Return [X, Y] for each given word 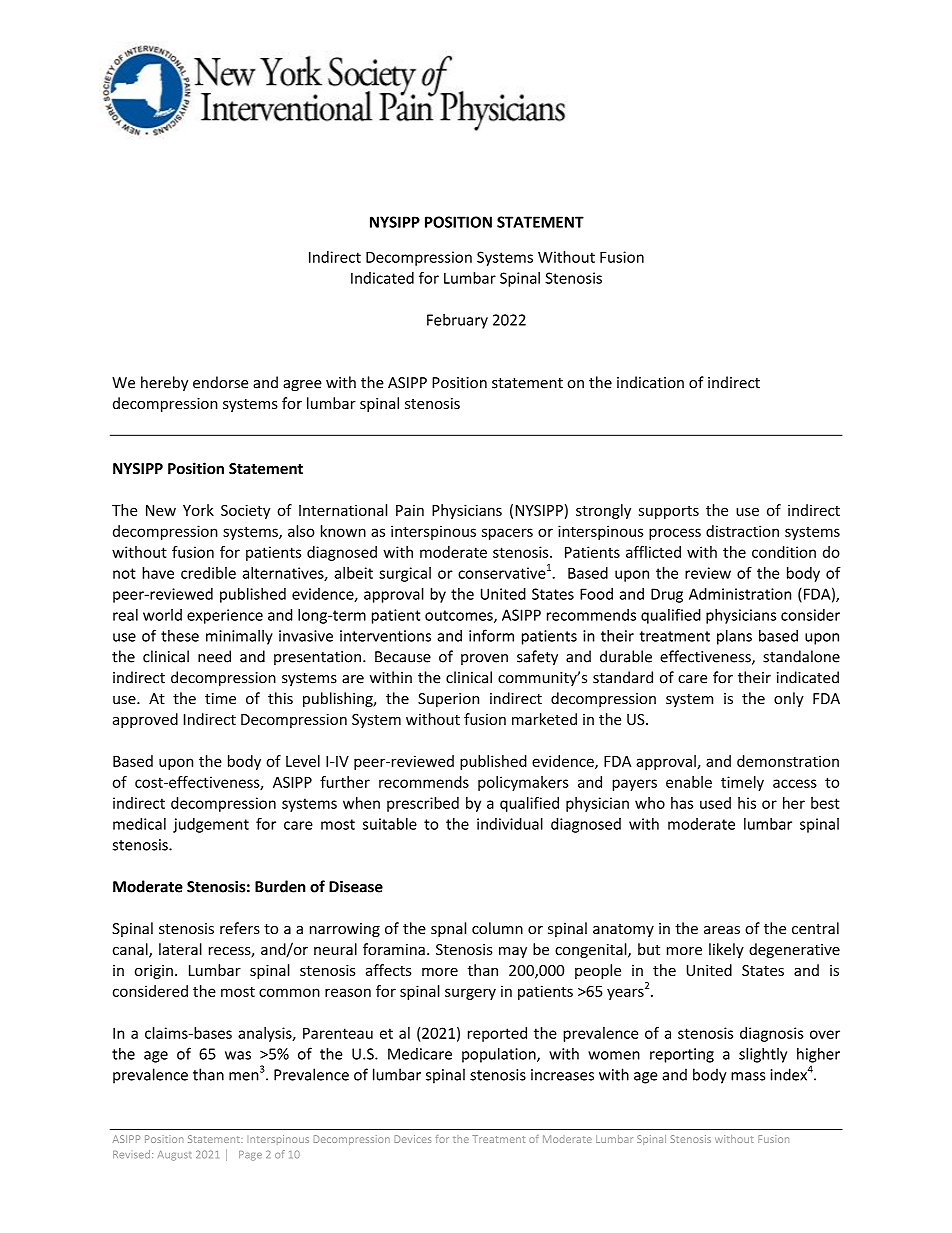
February [457, 321]
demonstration [788, 761]
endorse [220, 382]
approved [145, 720]
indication [650, 382]
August [174, 1156]
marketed [544, 719]
